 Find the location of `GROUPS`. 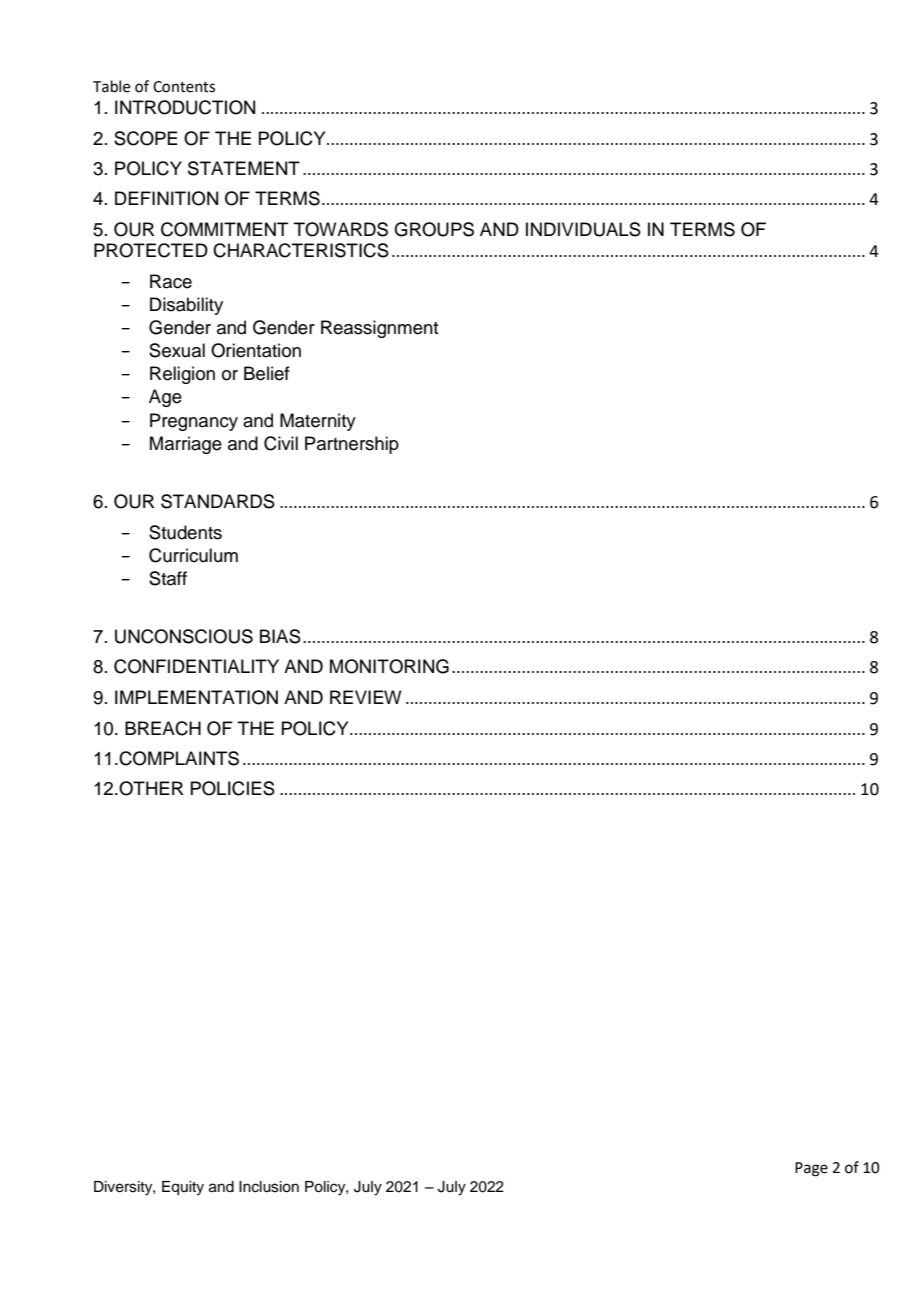

GROUPS is located at coordinates (434, 229).
